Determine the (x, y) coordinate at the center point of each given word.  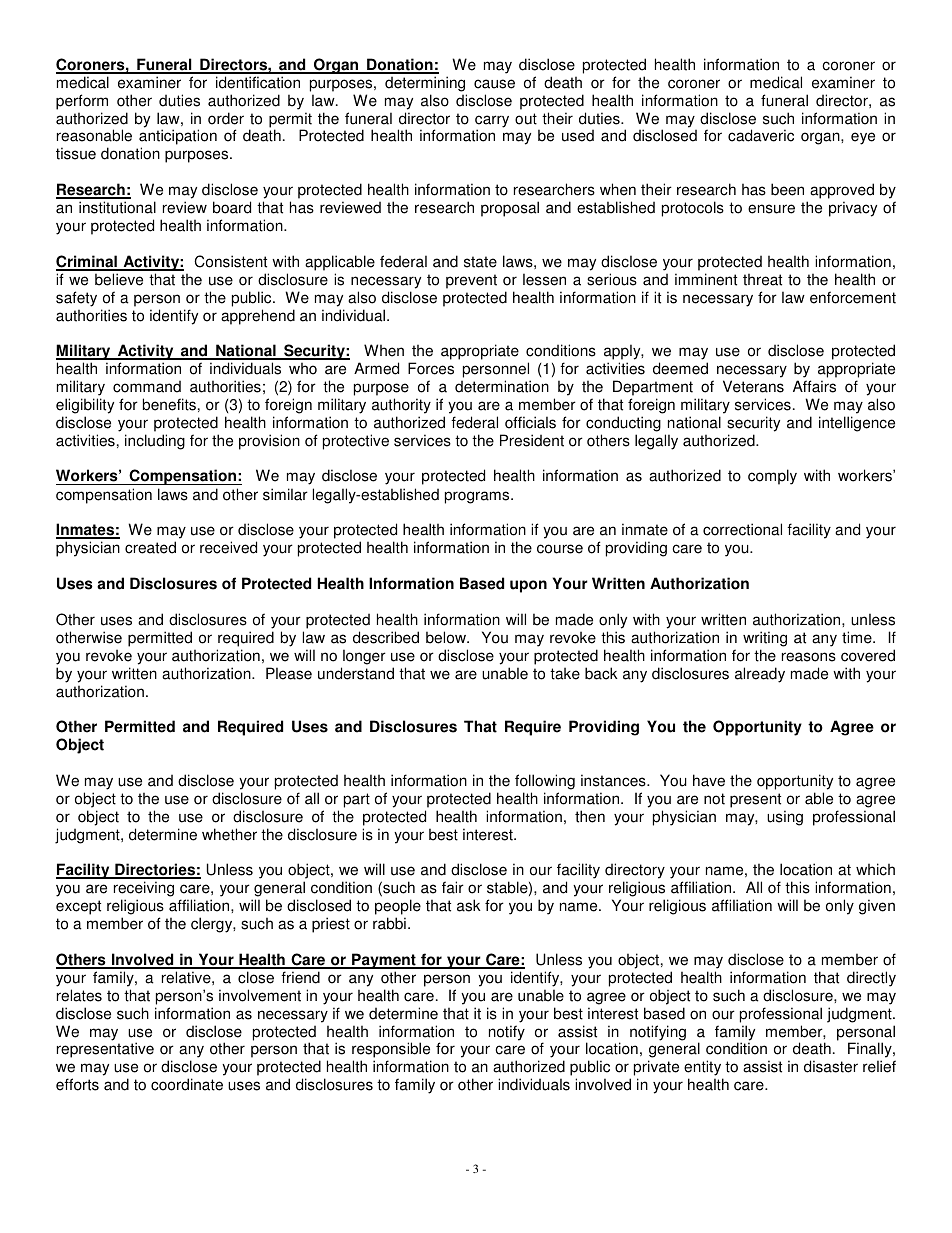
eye (863, 138)
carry (492, 122)
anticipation (178, 138)
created (150, 547)
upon (528, 586)
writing (765, 639)
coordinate (187, 1084)
